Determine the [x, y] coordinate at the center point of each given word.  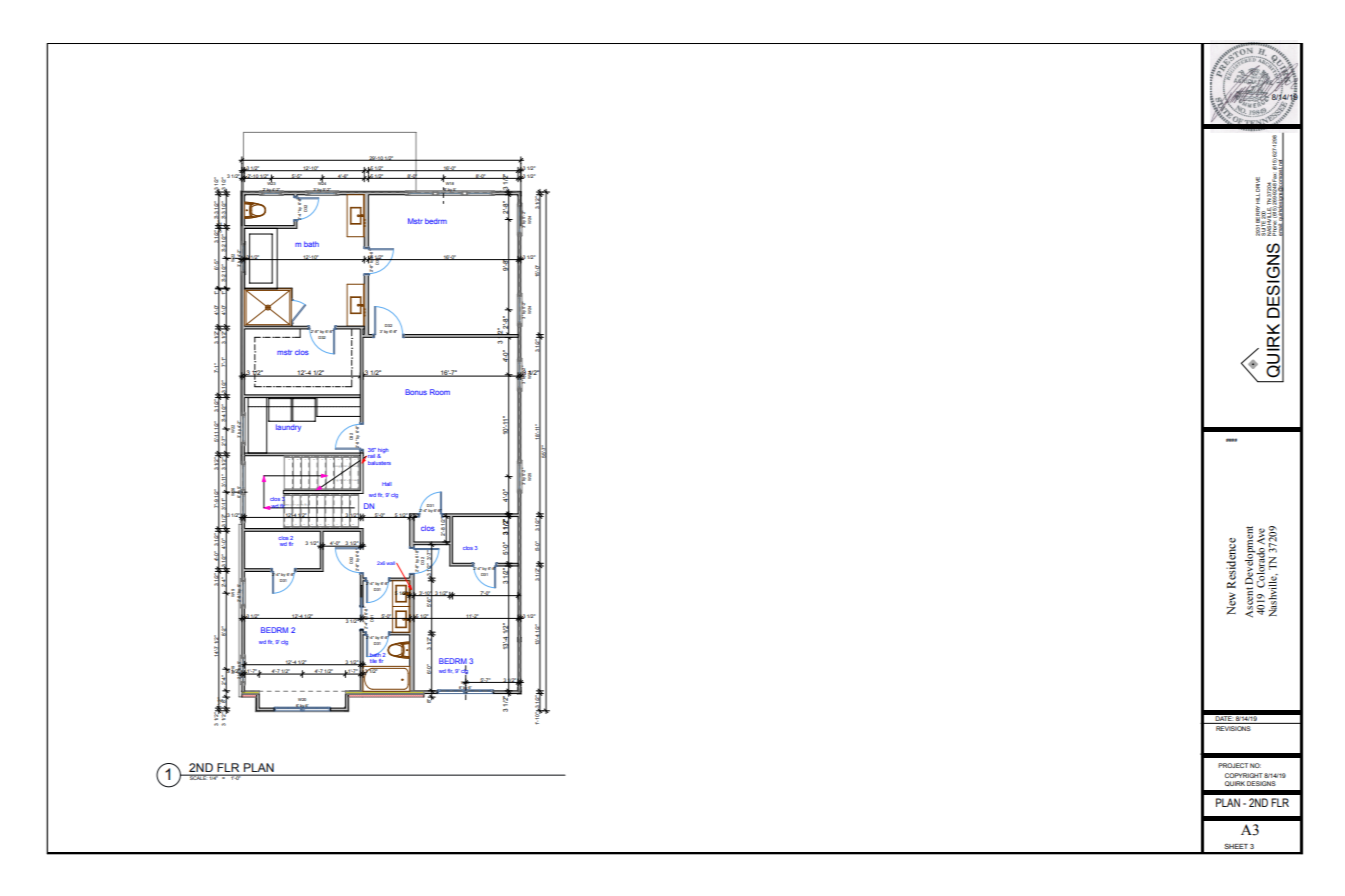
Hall [387, 484]
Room [440, 392]
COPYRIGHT [1244, 775]
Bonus [416, 392]
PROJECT [1233, 765]
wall [392, 563]
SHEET [1236, 846]
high [383, 451]
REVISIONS [1233, 728]
